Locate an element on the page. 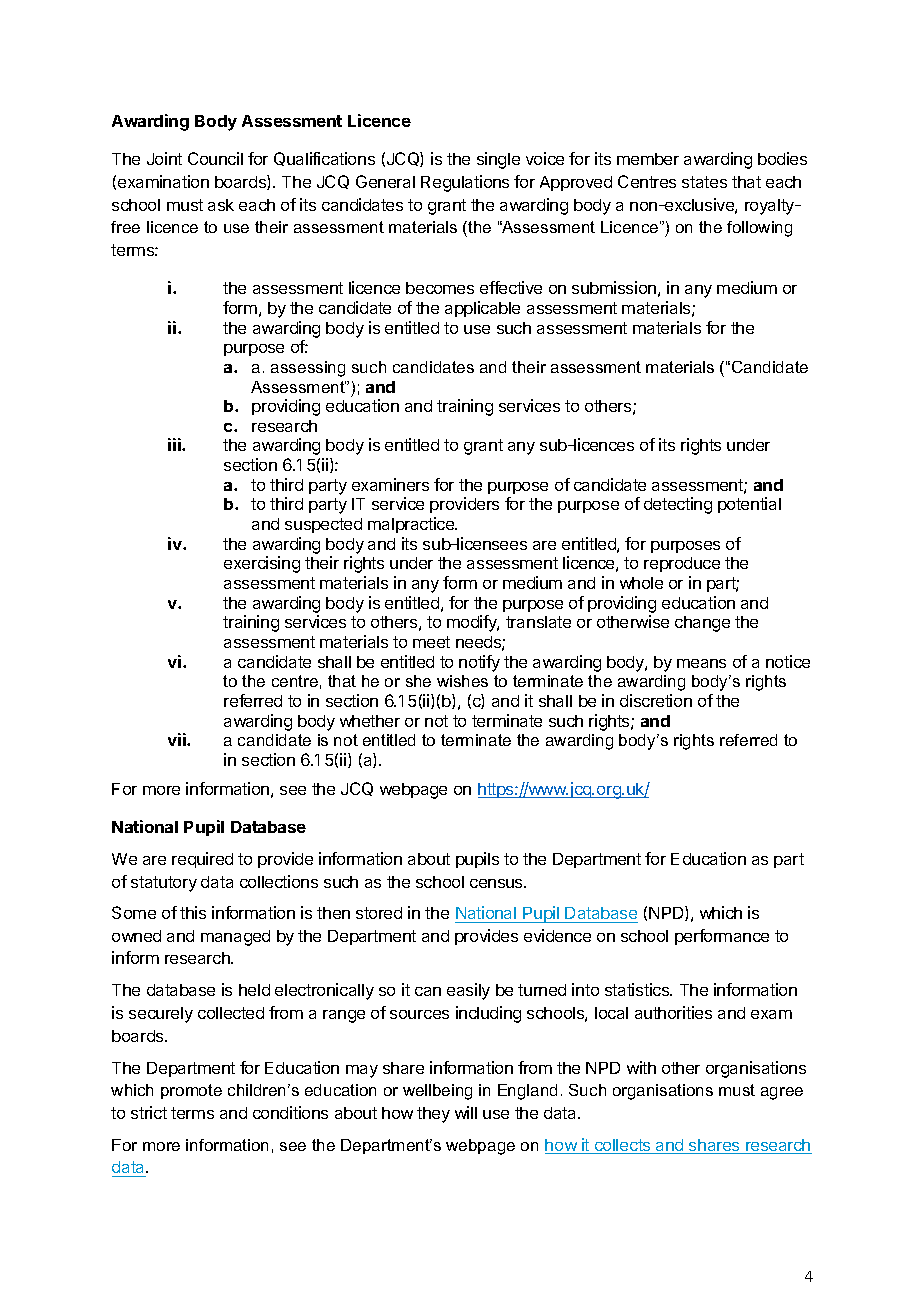 The width and height of the page is (924, 1308). vii is located at coordinates (178, 739).
